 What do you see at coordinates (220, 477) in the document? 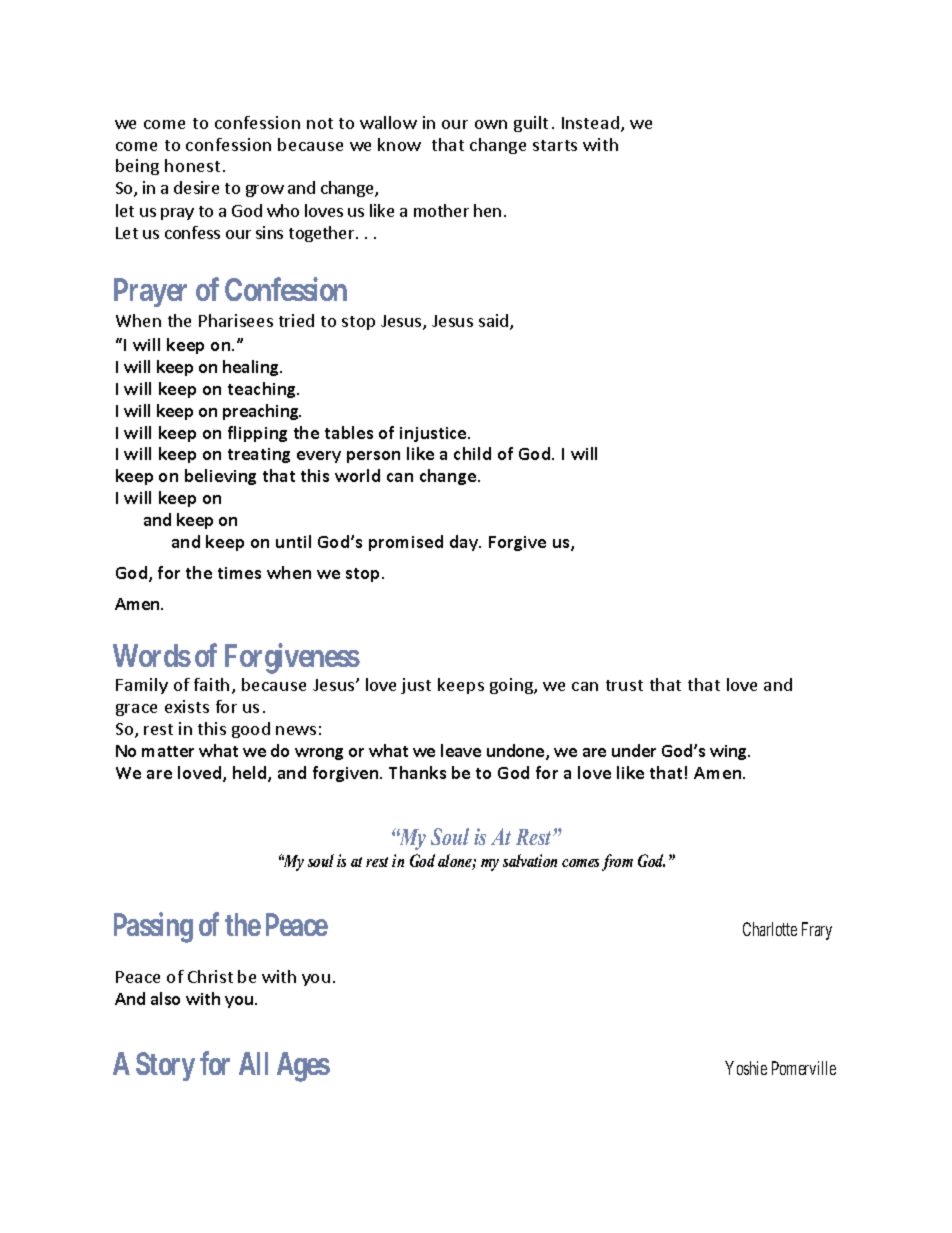
I see `believing` at bounding box center [220, 477].
